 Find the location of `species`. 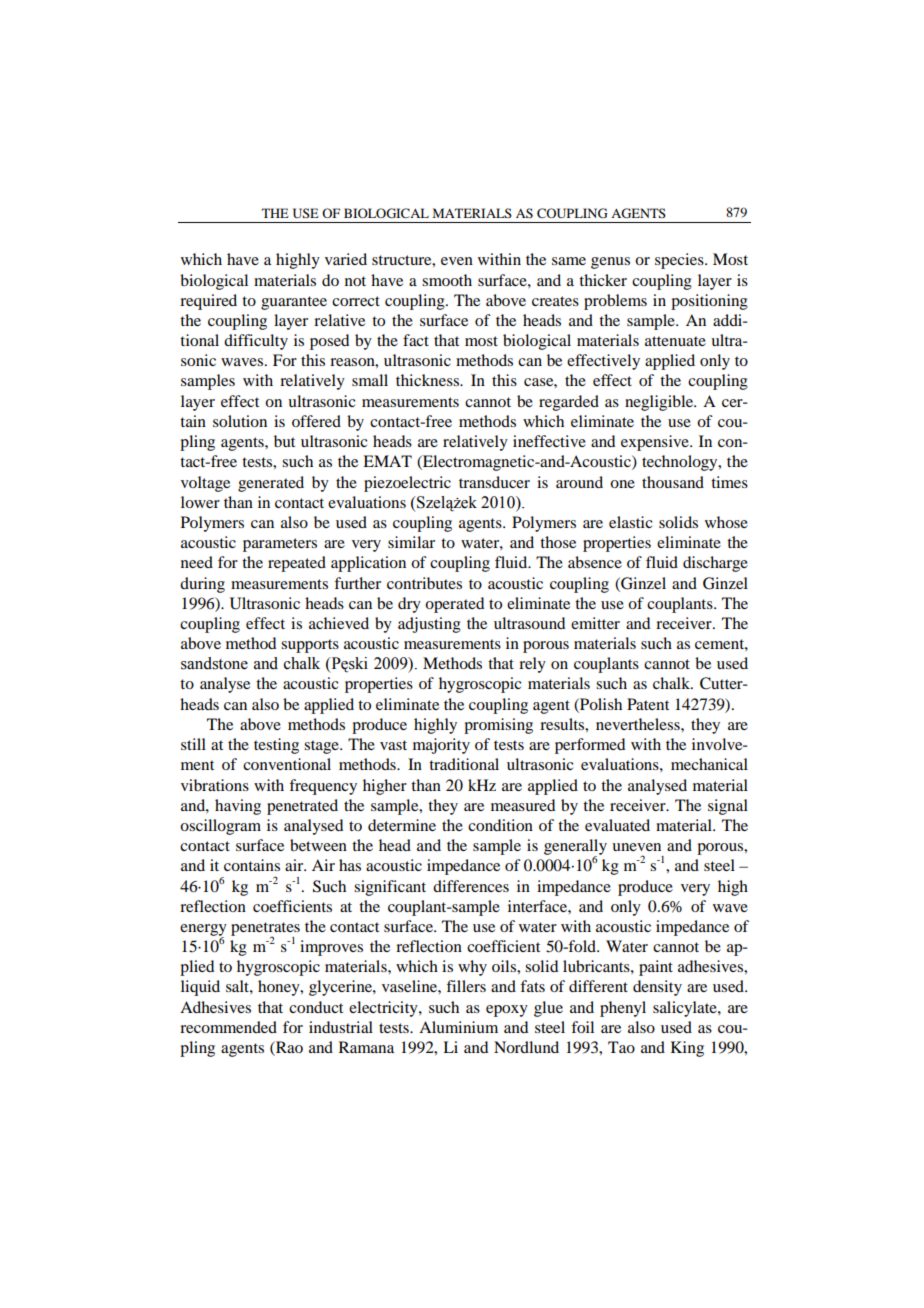

species is located at coordinates (680, 261).
